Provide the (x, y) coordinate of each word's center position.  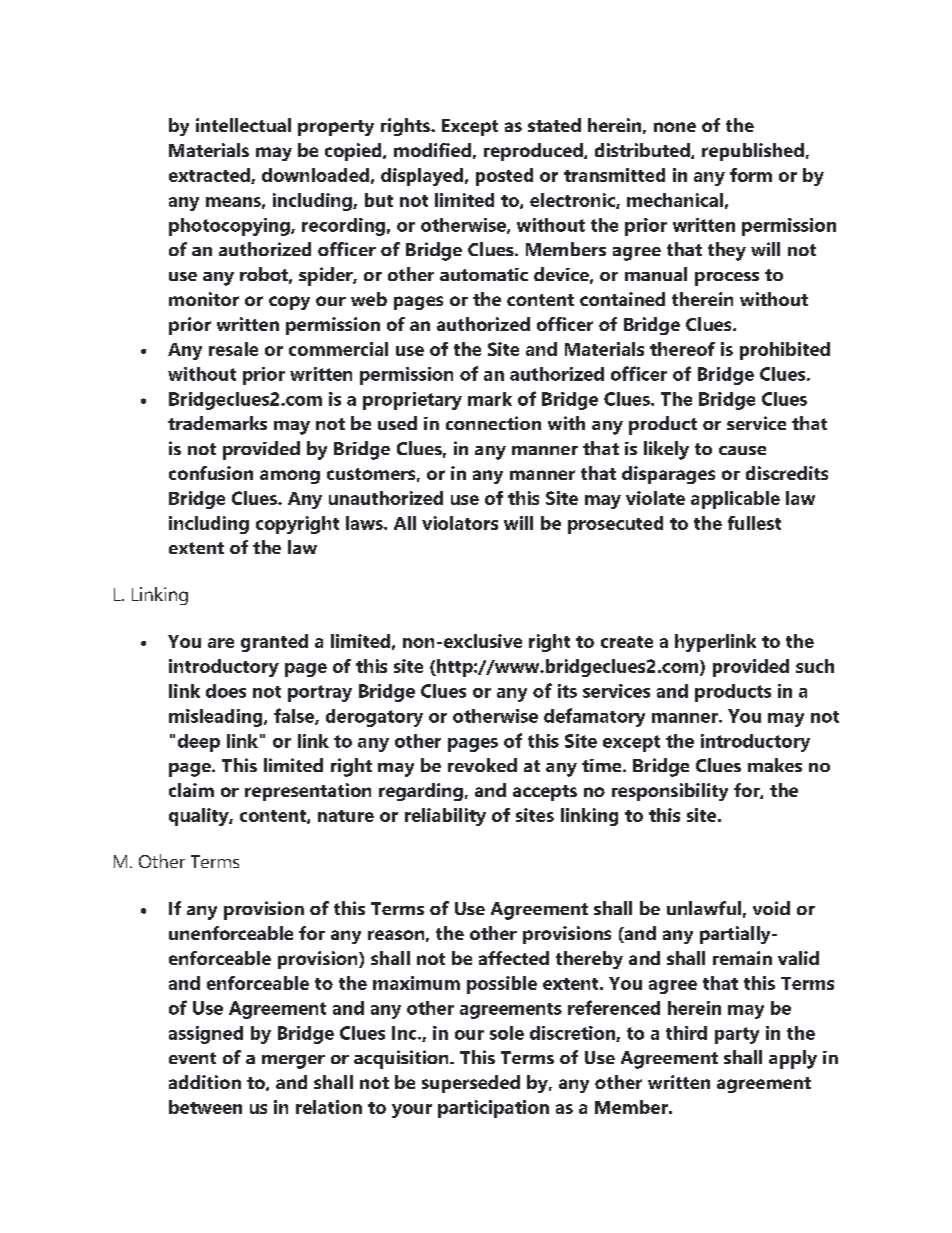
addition (205, 1082)
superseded (471, 1084)
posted (504, 177)
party (737, 1035)
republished (753, 152)
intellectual (243, 125)
